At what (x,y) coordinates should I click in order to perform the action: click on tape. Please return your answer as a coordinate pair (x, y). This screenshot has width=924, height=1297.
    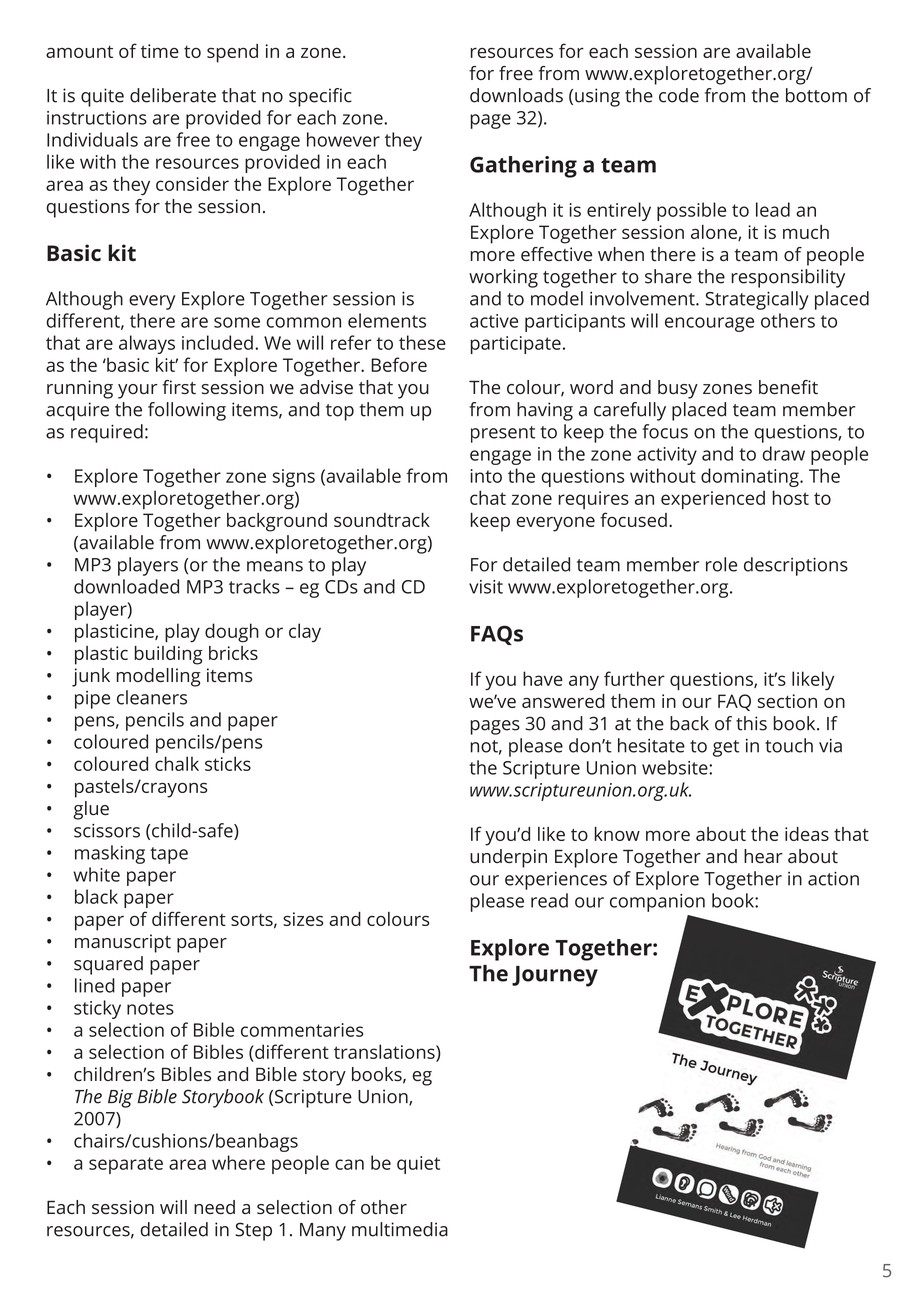
    Looking at the image, I should click on (169, 855).
